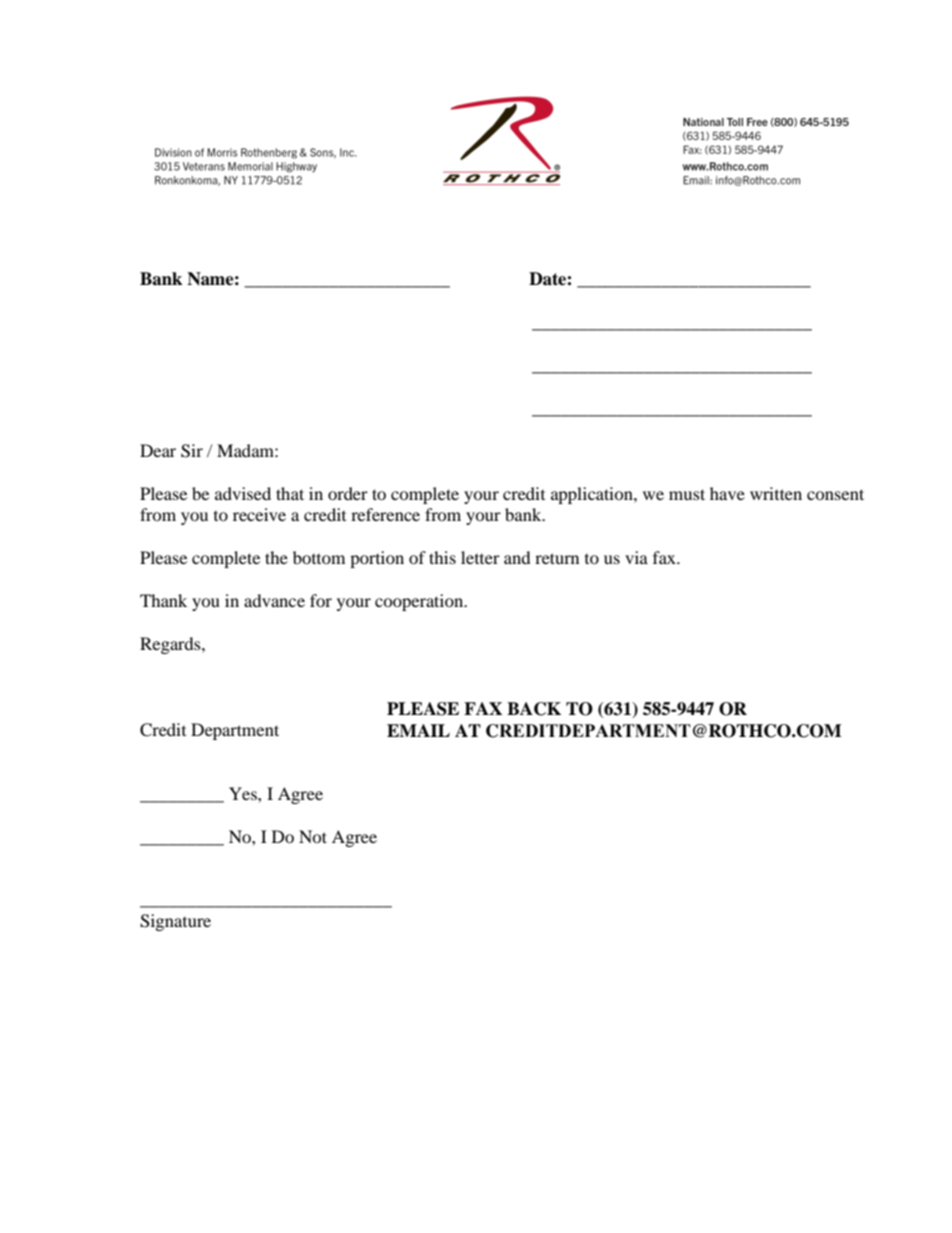  Describe the element at coordinates (418, 730) in the image. I see `EMAIL` at that location.
